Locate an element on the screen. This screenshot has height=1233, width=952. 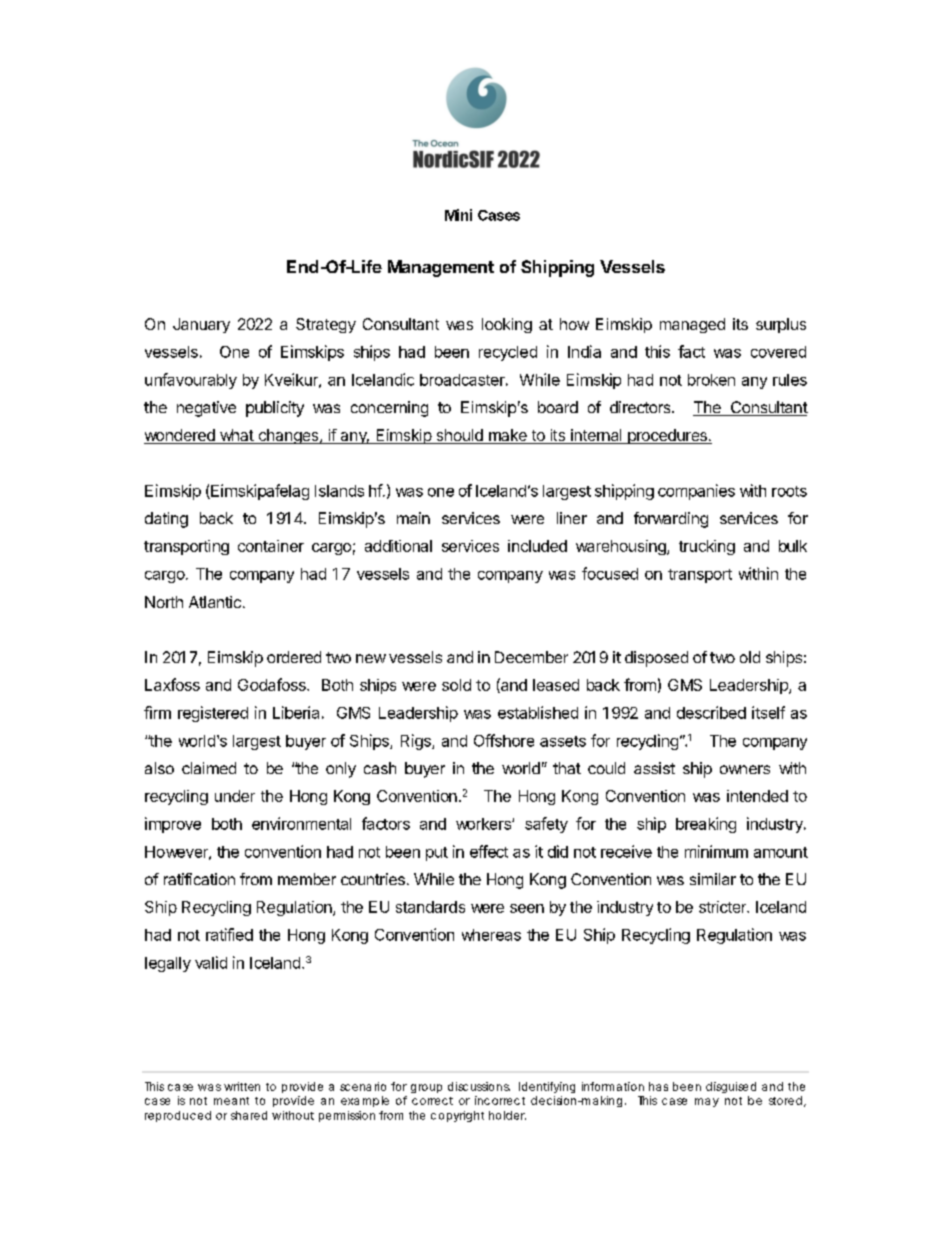
written is located at coordinates (242, 1086).
